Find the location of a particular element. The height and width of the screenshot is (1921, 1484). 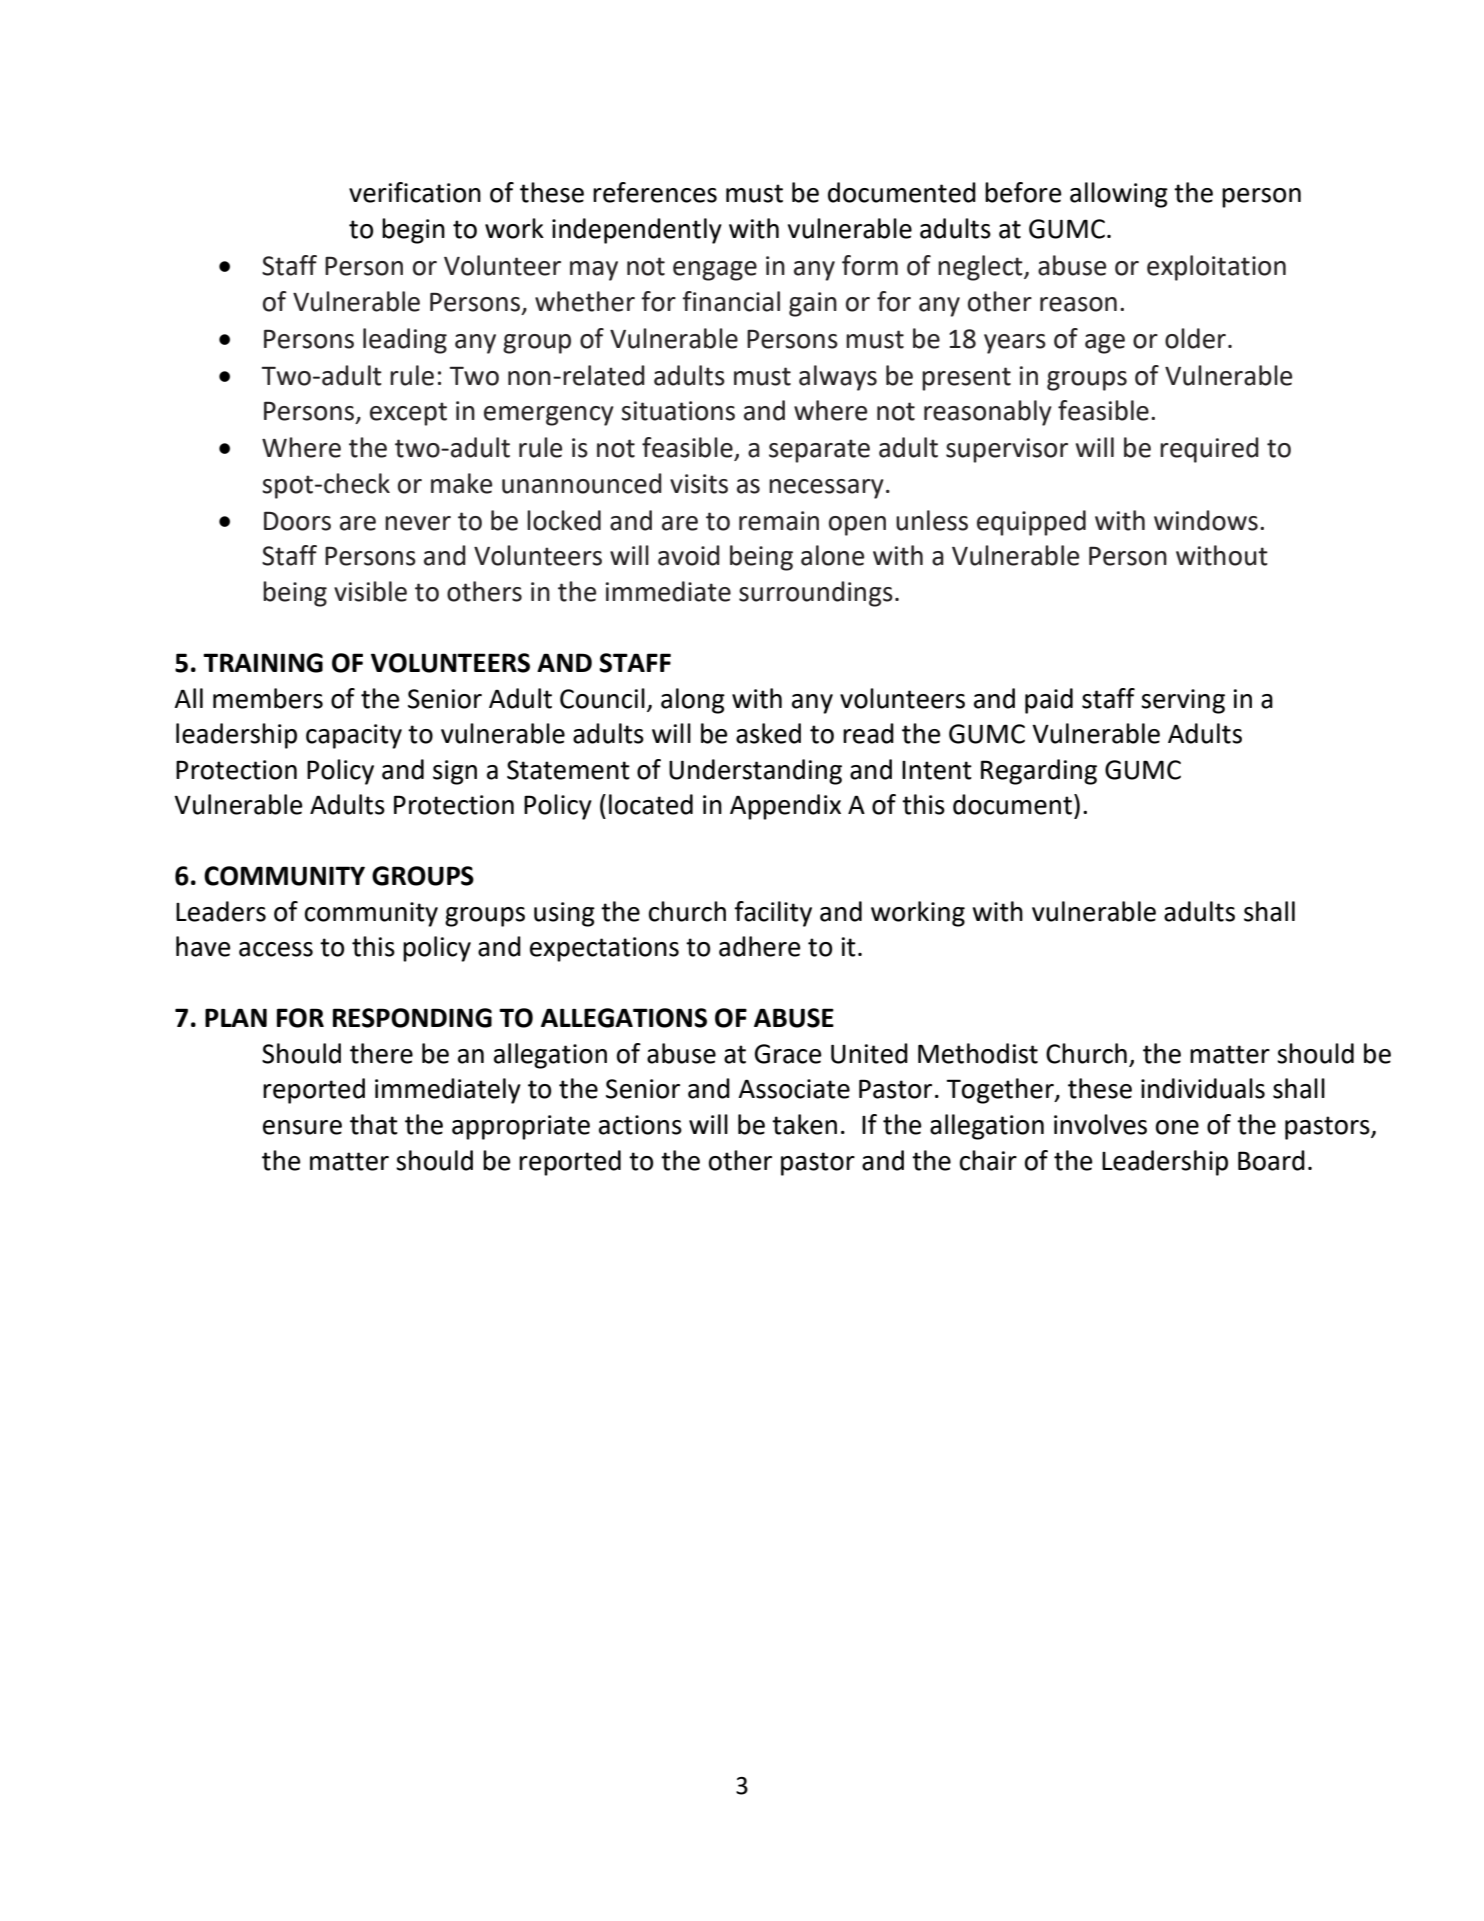

allowing is located at coordinates (1119, 195).
